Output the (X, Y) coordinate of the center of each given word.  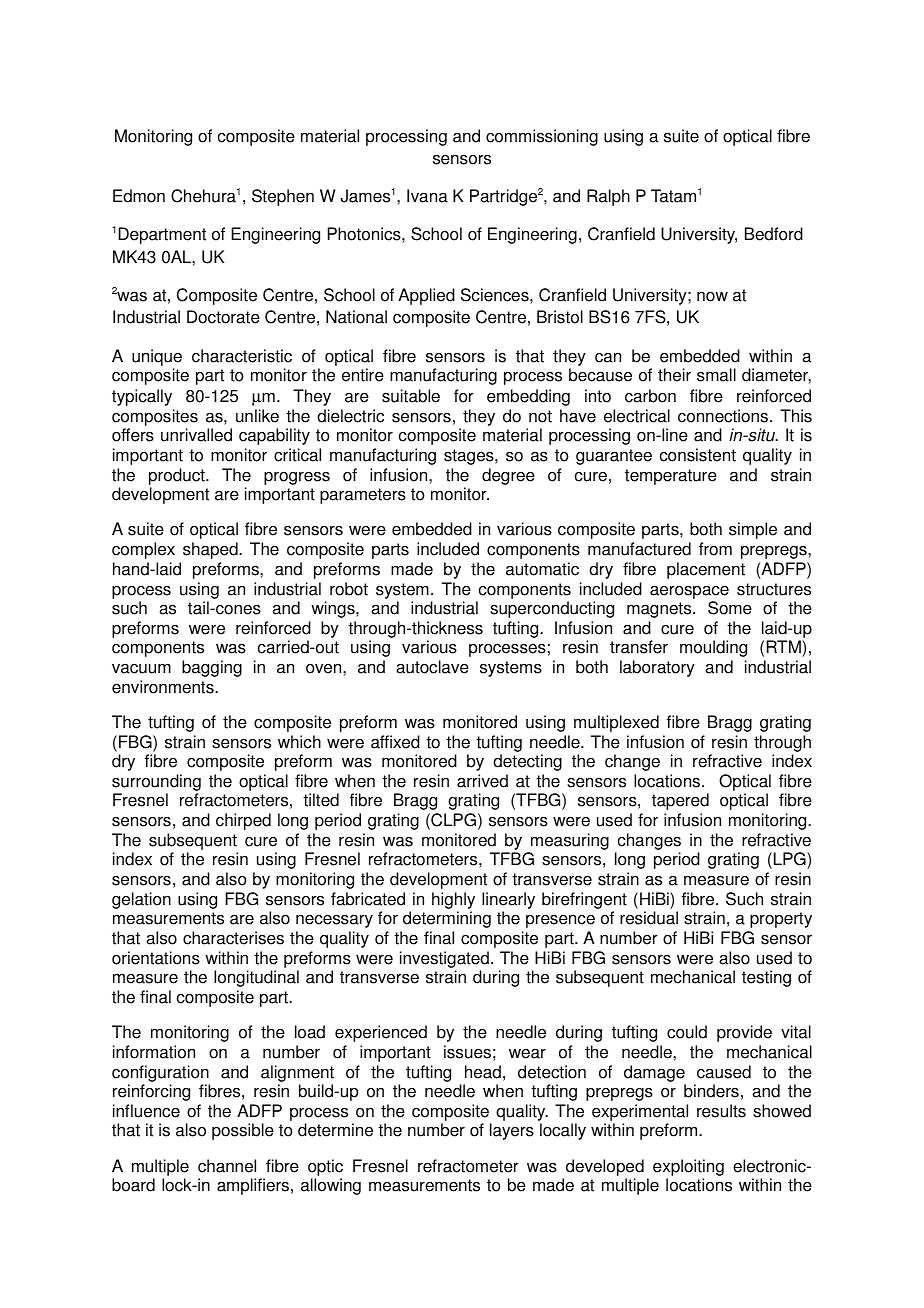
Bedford (774, 234)
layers (512, 1131)
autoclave (432, 667)
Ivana (427, 196)
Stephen (283, 197)
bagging (212, 668)
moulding (713, 648)
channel (227, 1166)
